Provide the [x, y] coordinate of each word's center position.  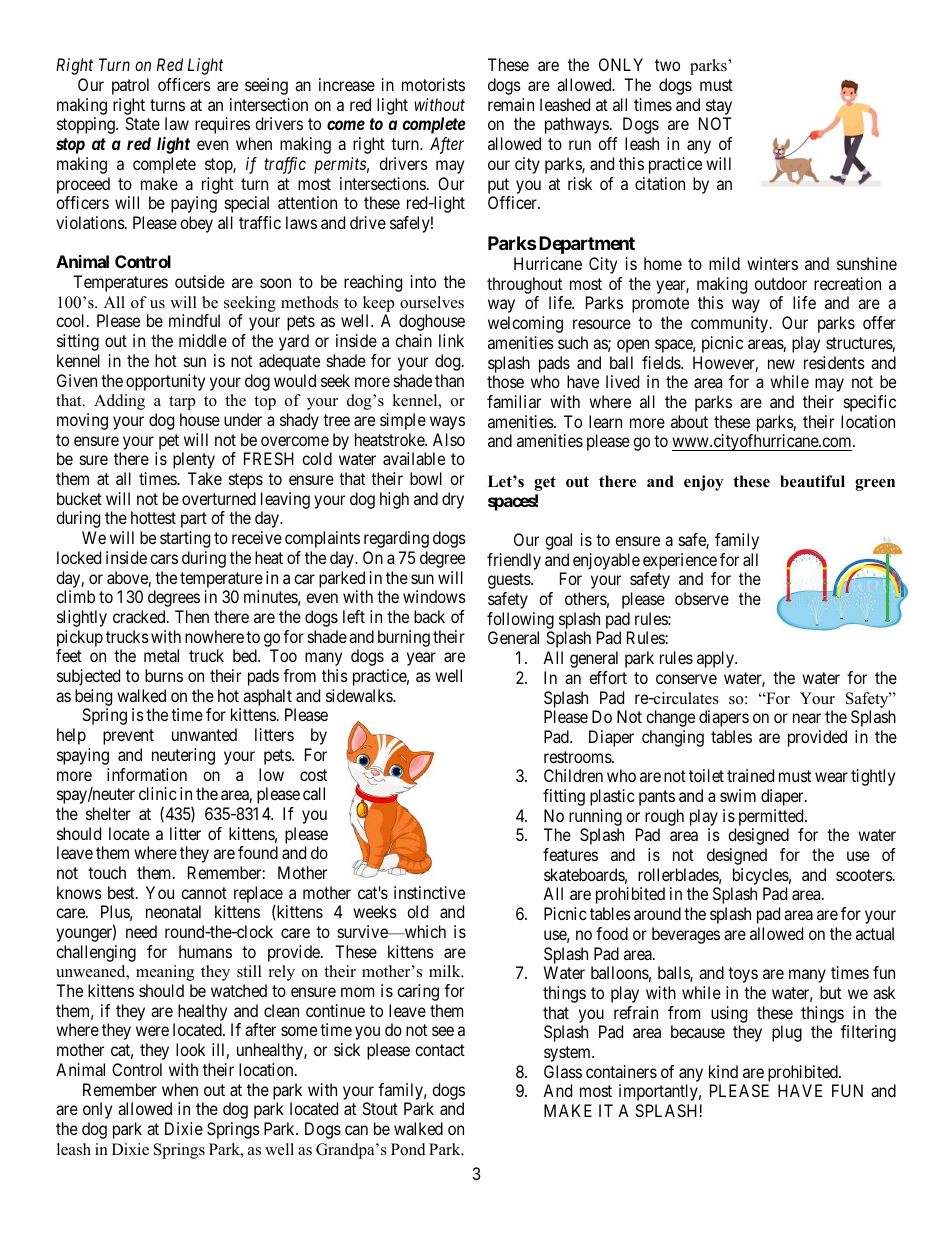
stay [719, 108]
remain [511, 104]
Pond [408, 1149]
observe [702, 598]
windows [434, 596]
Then [192, 616]
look [190, 1049]
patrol [130, 86]
